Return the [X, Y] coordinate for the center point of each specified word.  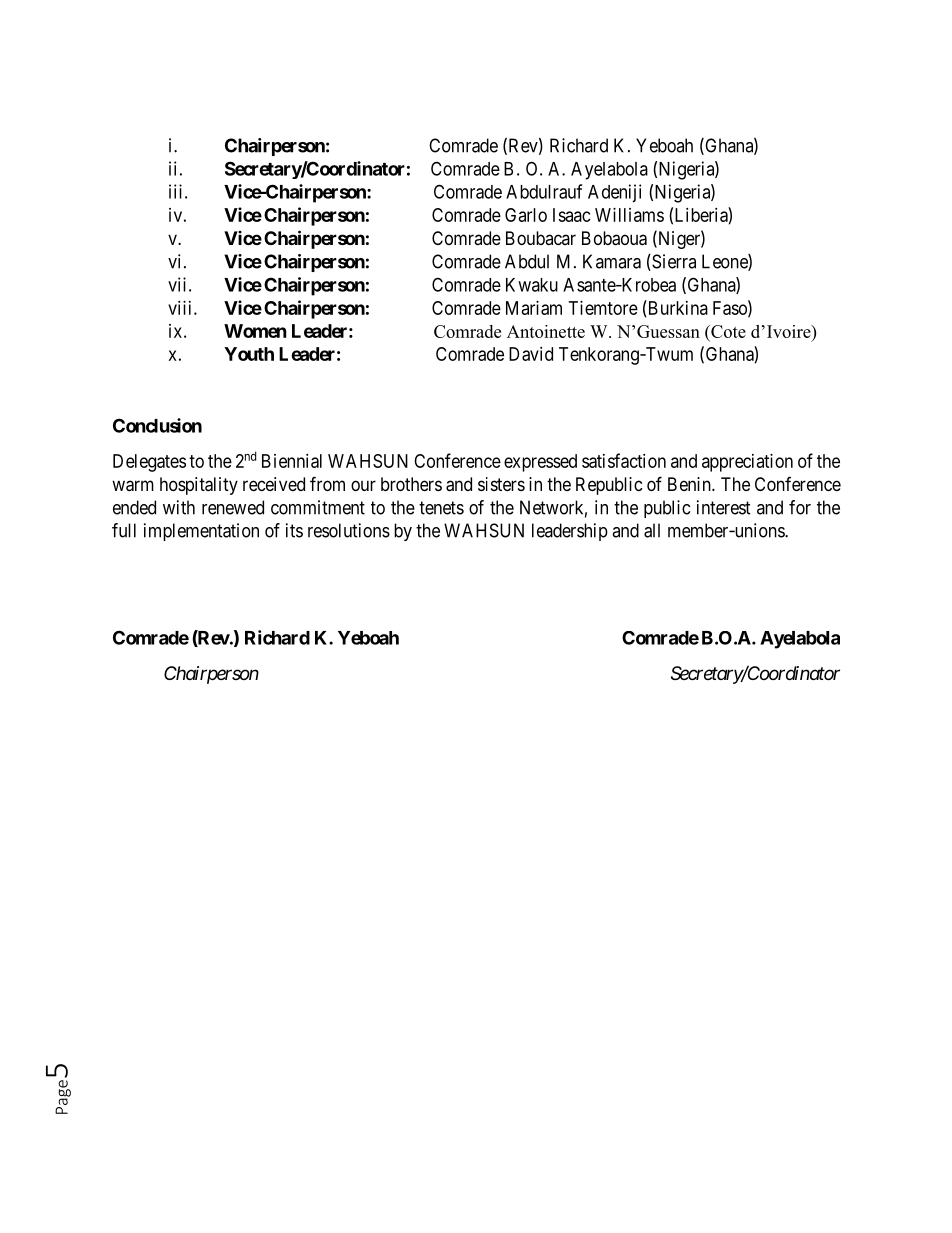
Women [255, 331]
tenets [441, 508]
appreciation [747, 463]
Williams [629, 215]
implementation [201, 532]
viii [181, 308]
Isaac [572, 215]
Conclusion [157, 425]
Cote [727, 333]
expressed [540, 463]
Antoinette [546, 331]
